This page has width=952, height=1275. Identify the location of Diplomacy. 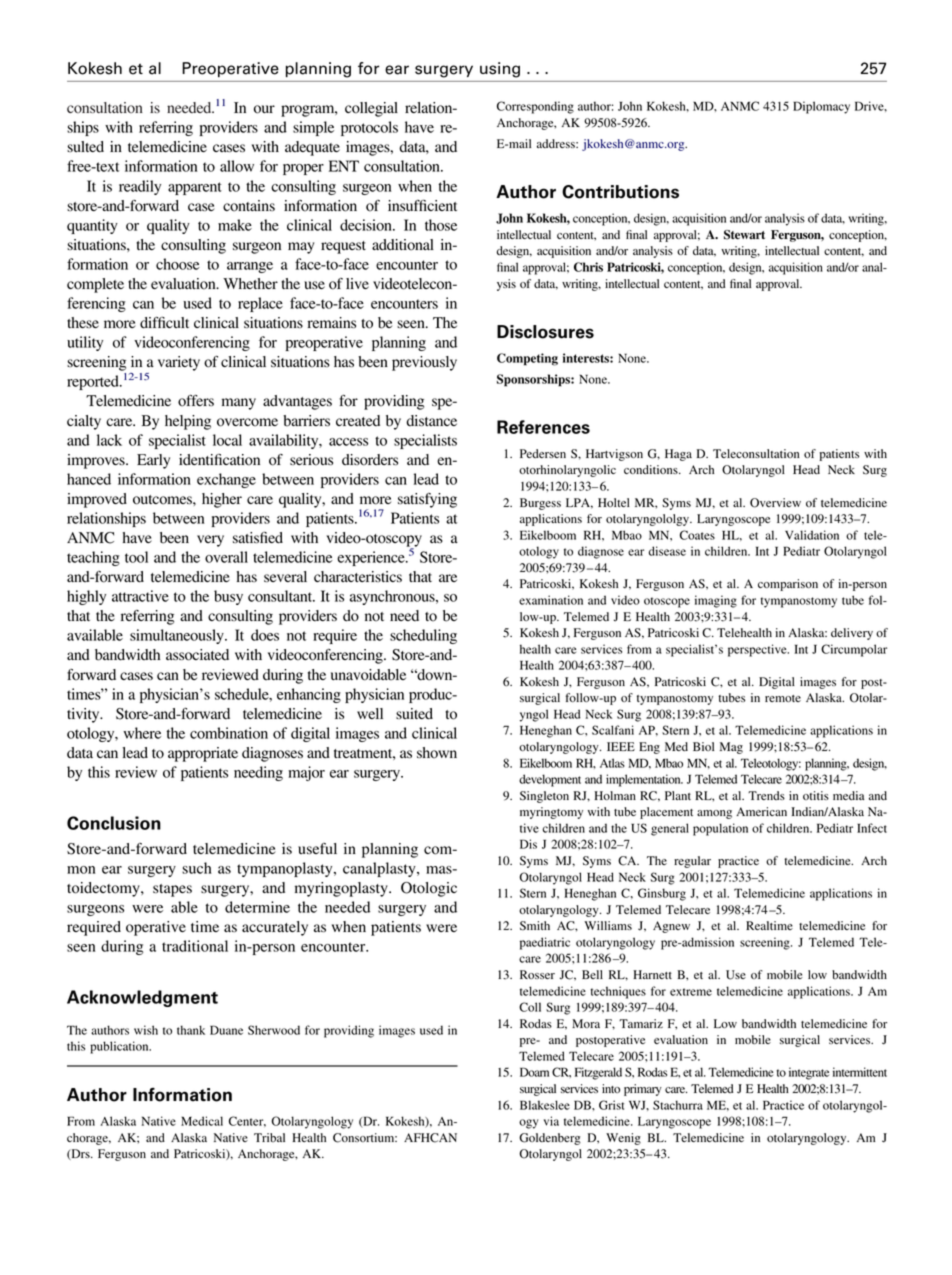
(821, 107).
